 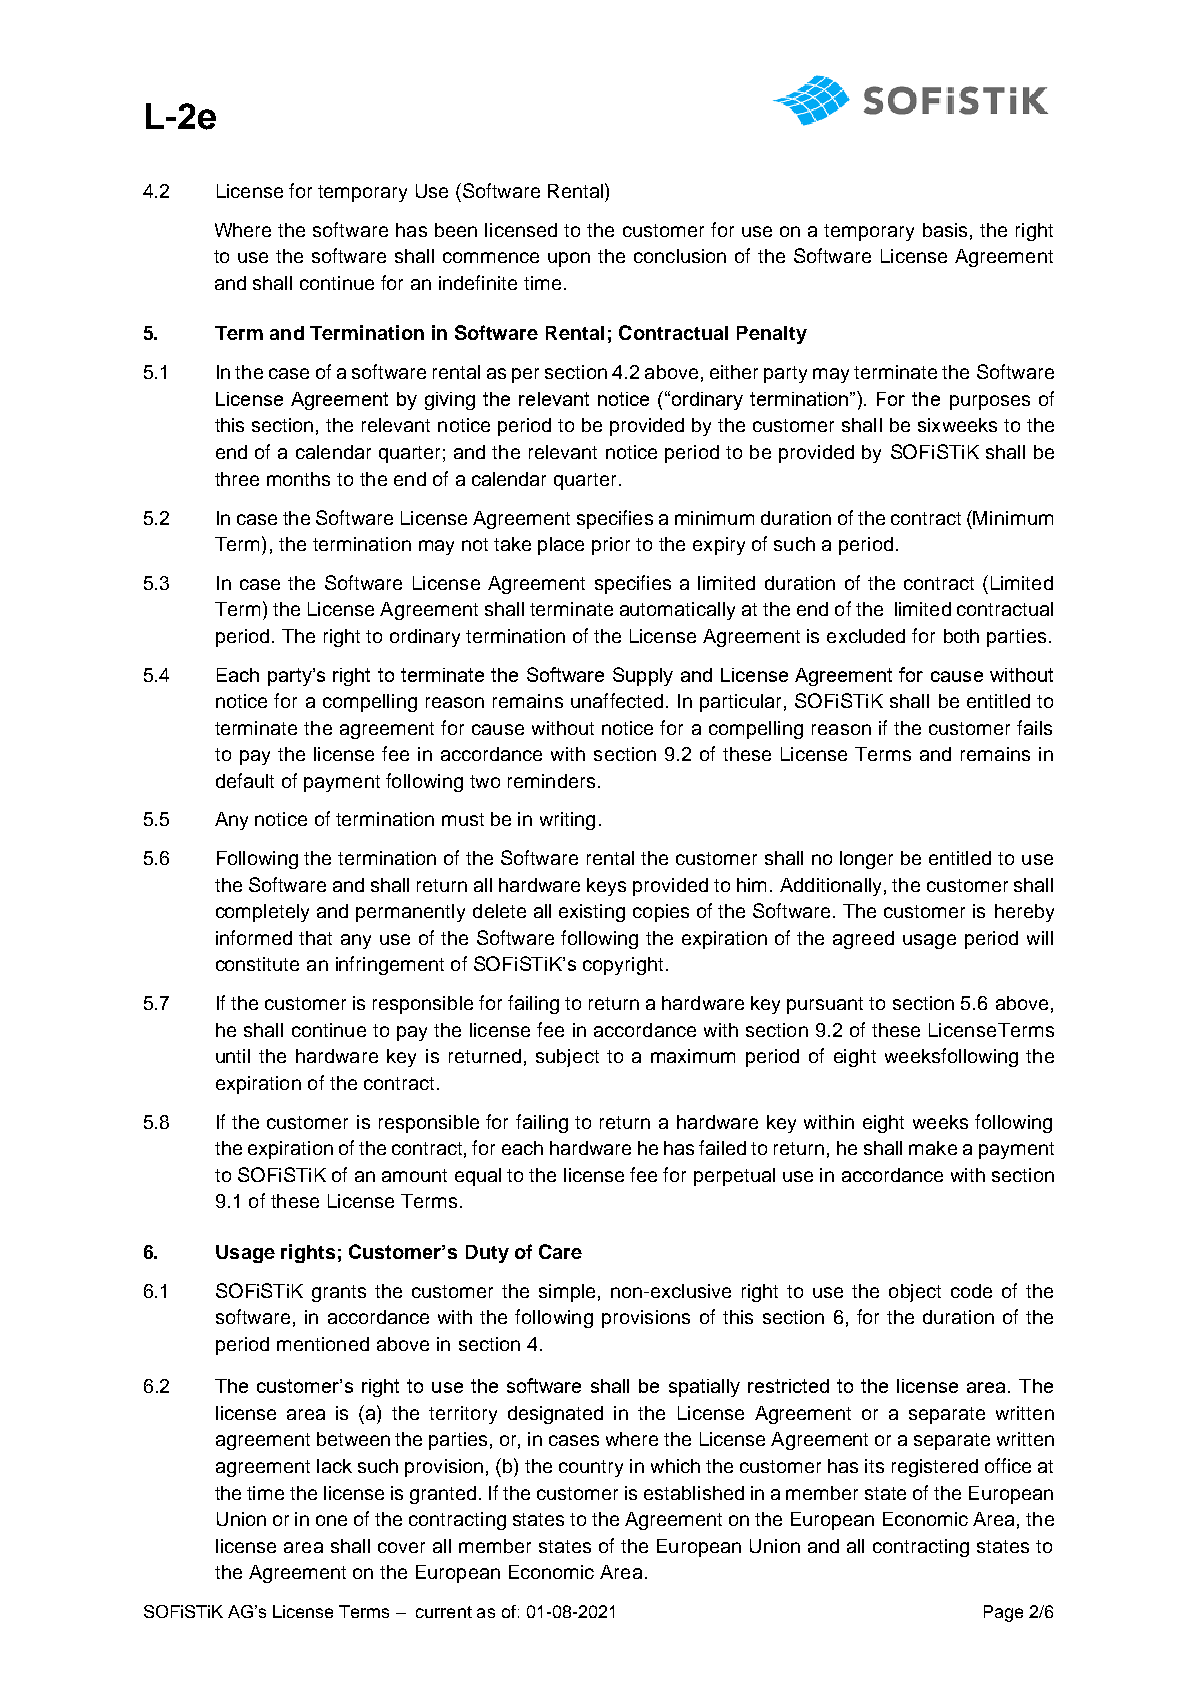 What do you see at coordinates (401, 1547) in the screenshot?
I see `cover` at bounding box center [401, 1547].
